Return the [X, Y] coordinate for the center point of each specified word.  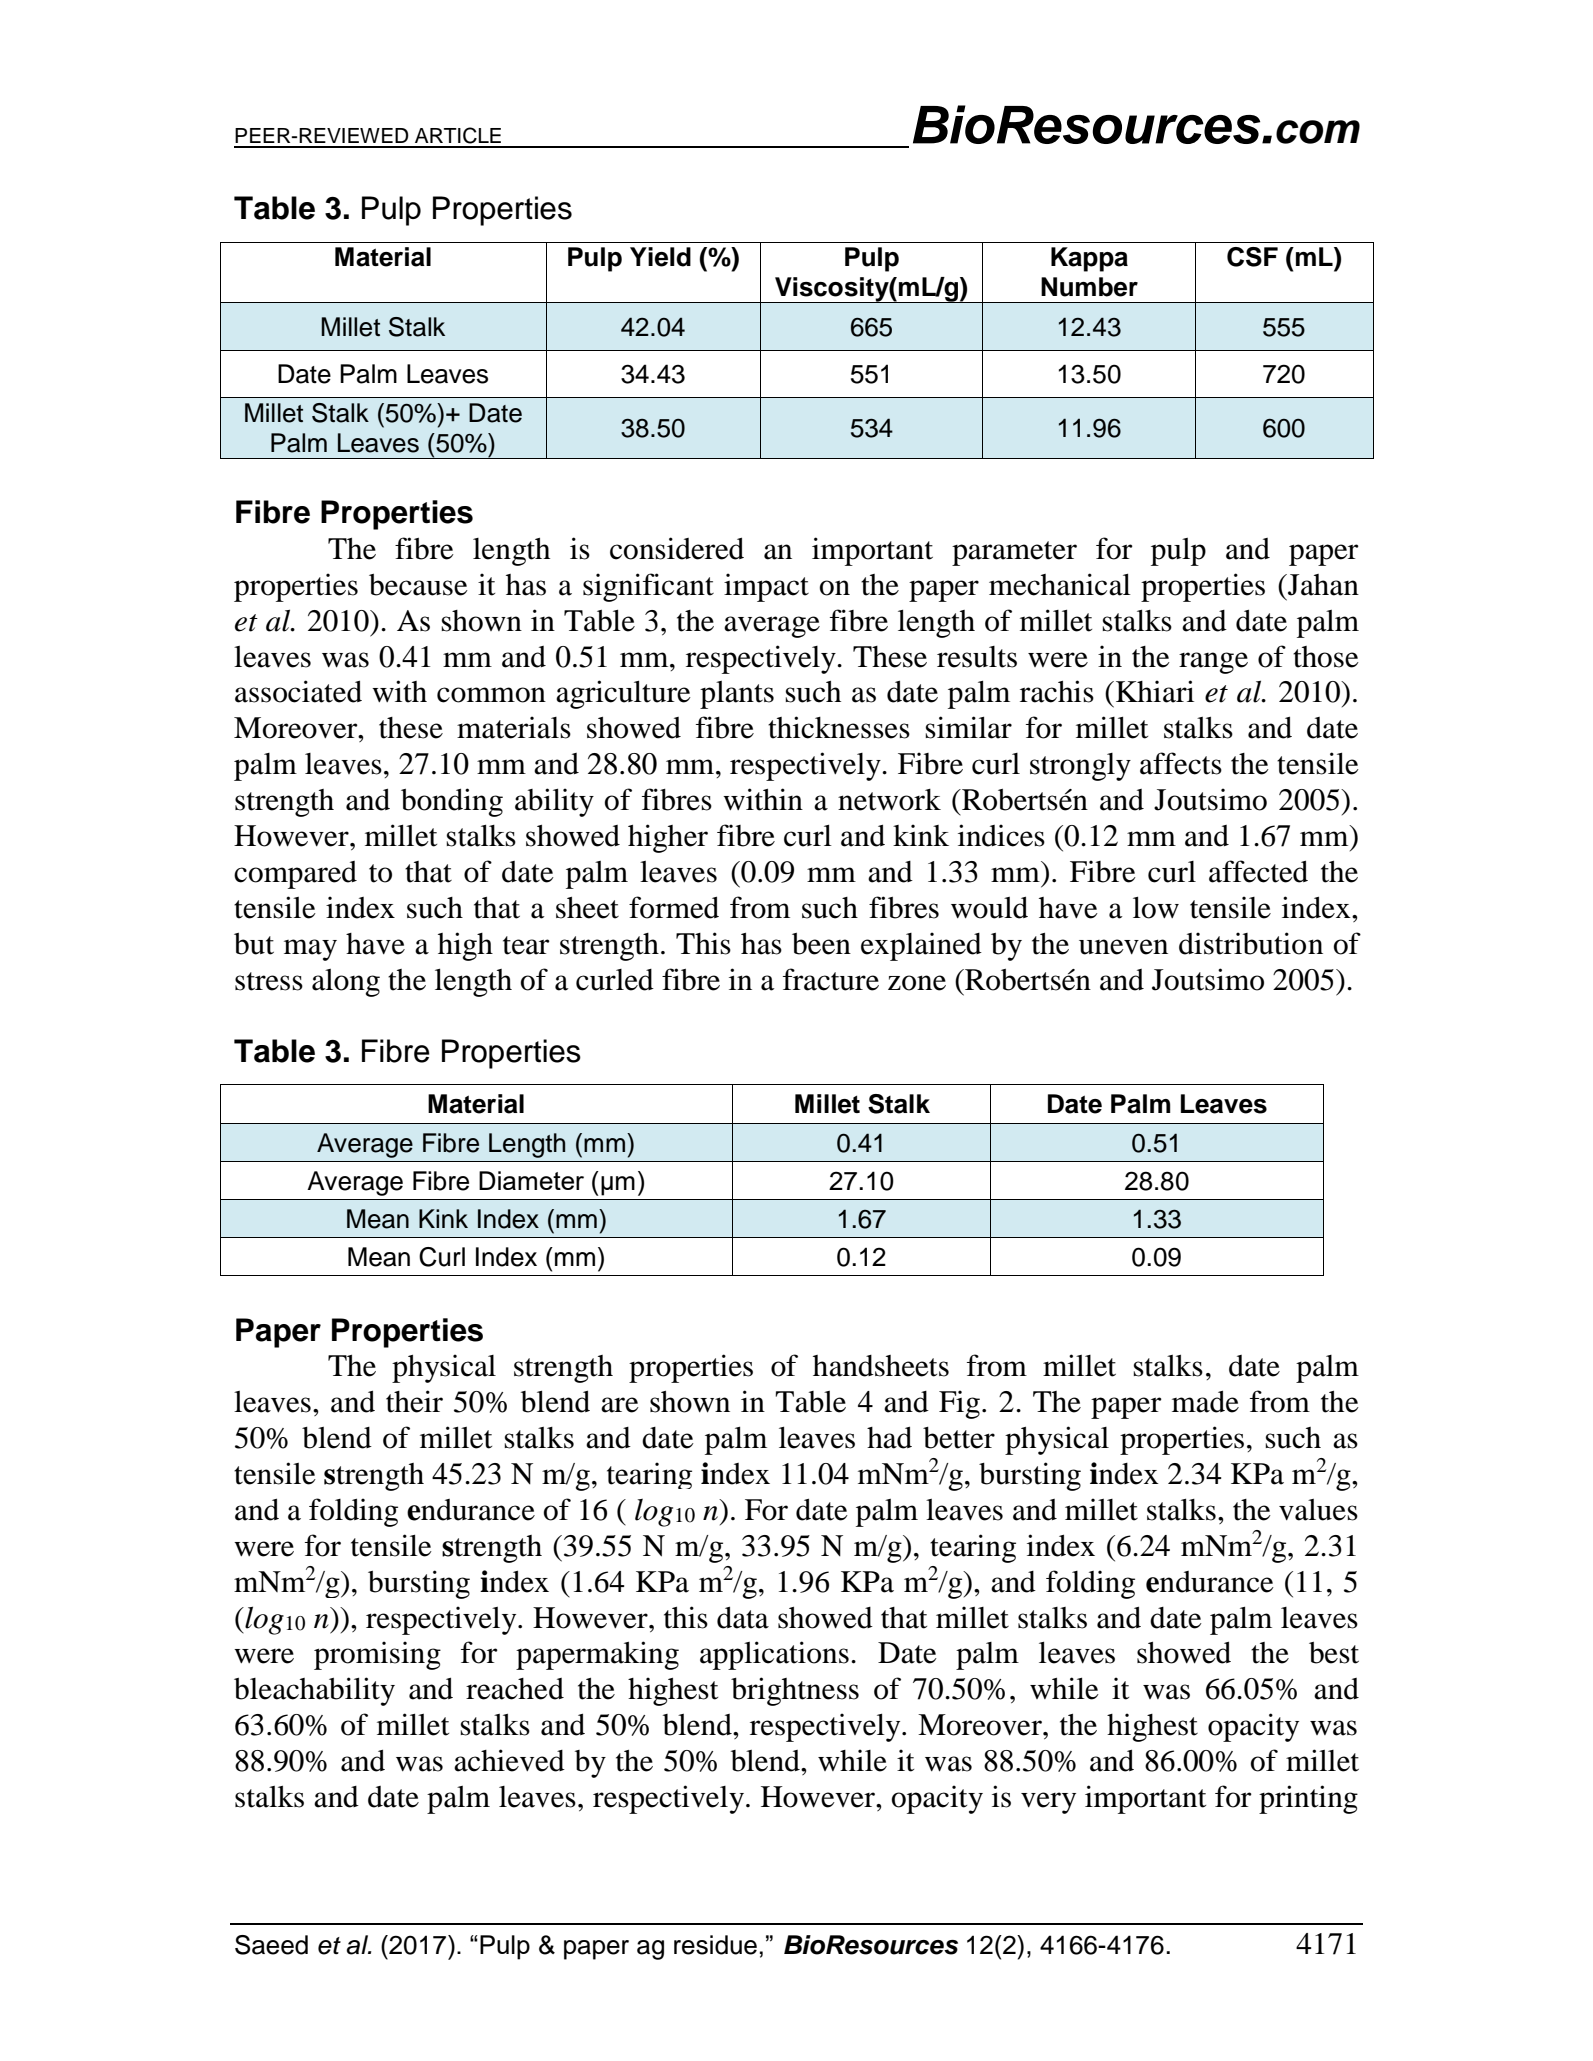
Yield [660, 257]
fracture [831, 979]
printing [1308, 1799]
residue [715, 1945]
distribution [1251, 943]
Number [1089, 287]
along [346, 983]
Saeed [271, 1945]
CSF [1252, 257]
